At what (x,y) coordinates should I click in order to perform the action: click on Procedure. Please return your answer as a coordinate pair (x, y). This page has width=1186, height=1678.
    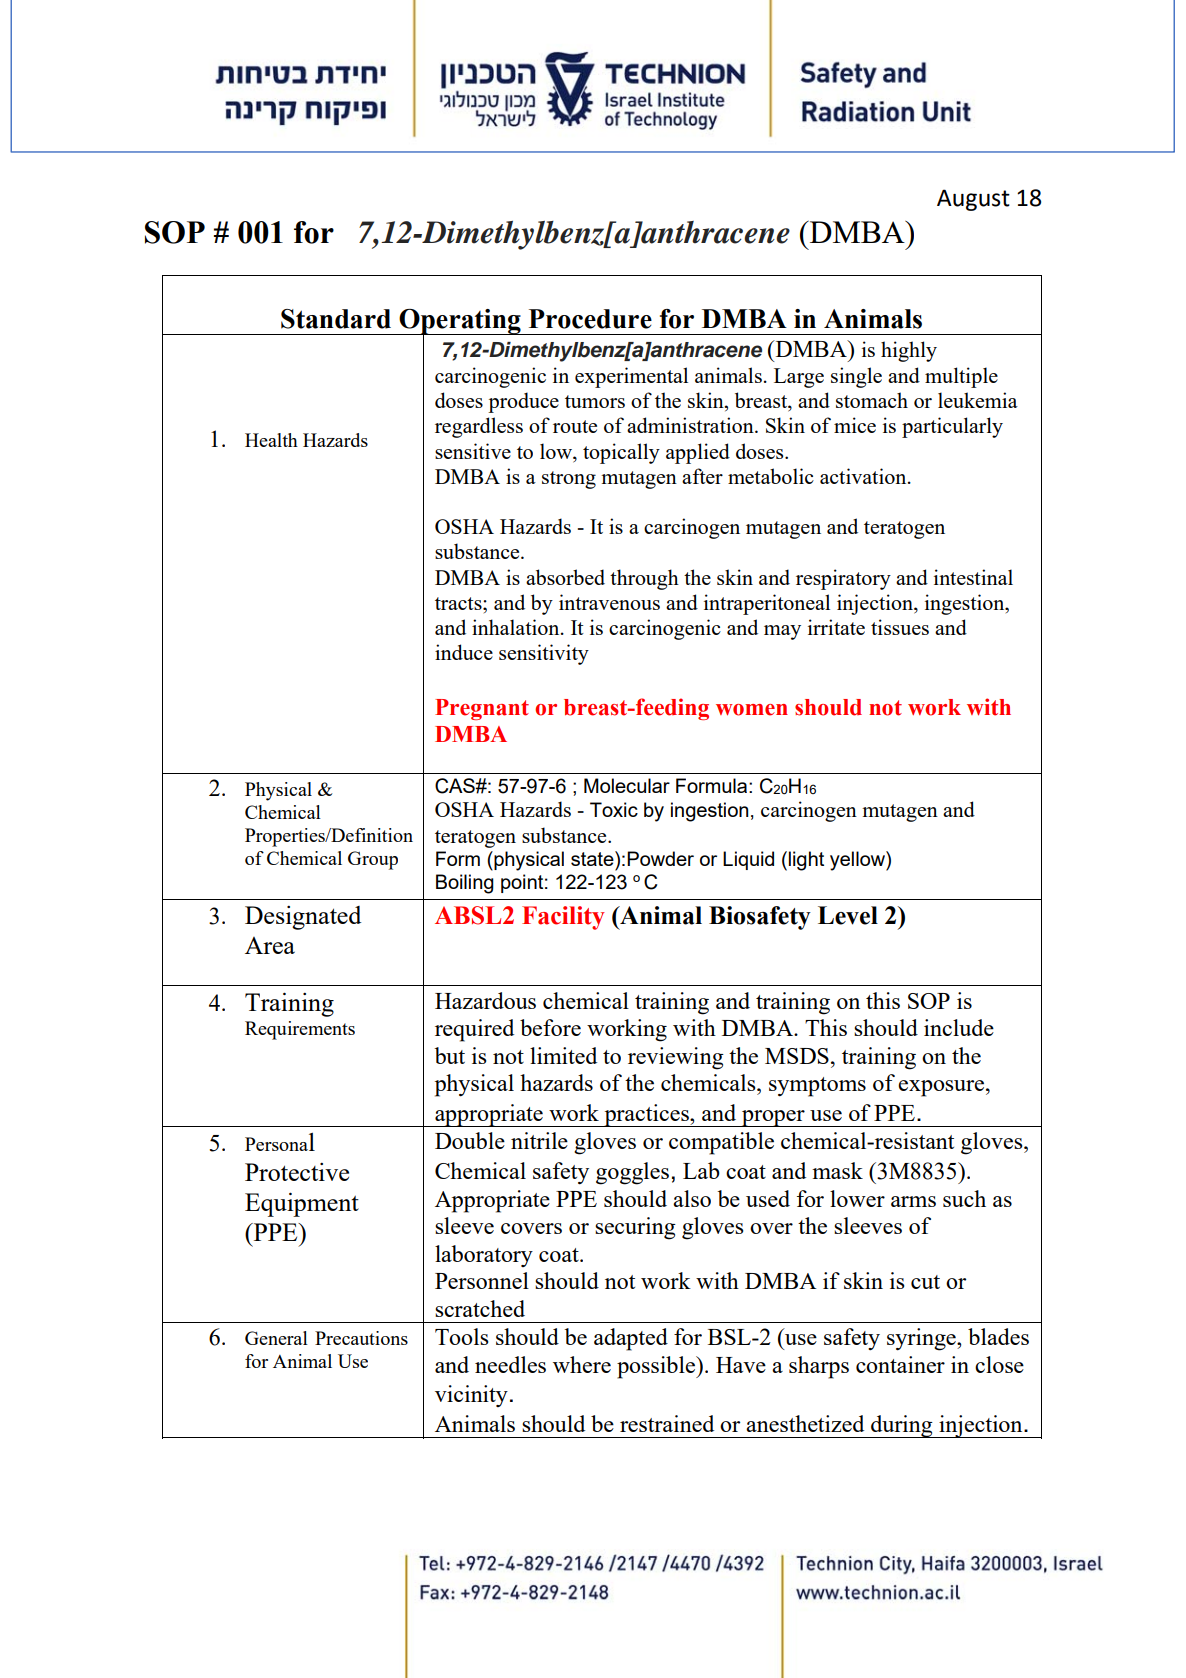
    Looking at the image, I should click on (590, 319).
